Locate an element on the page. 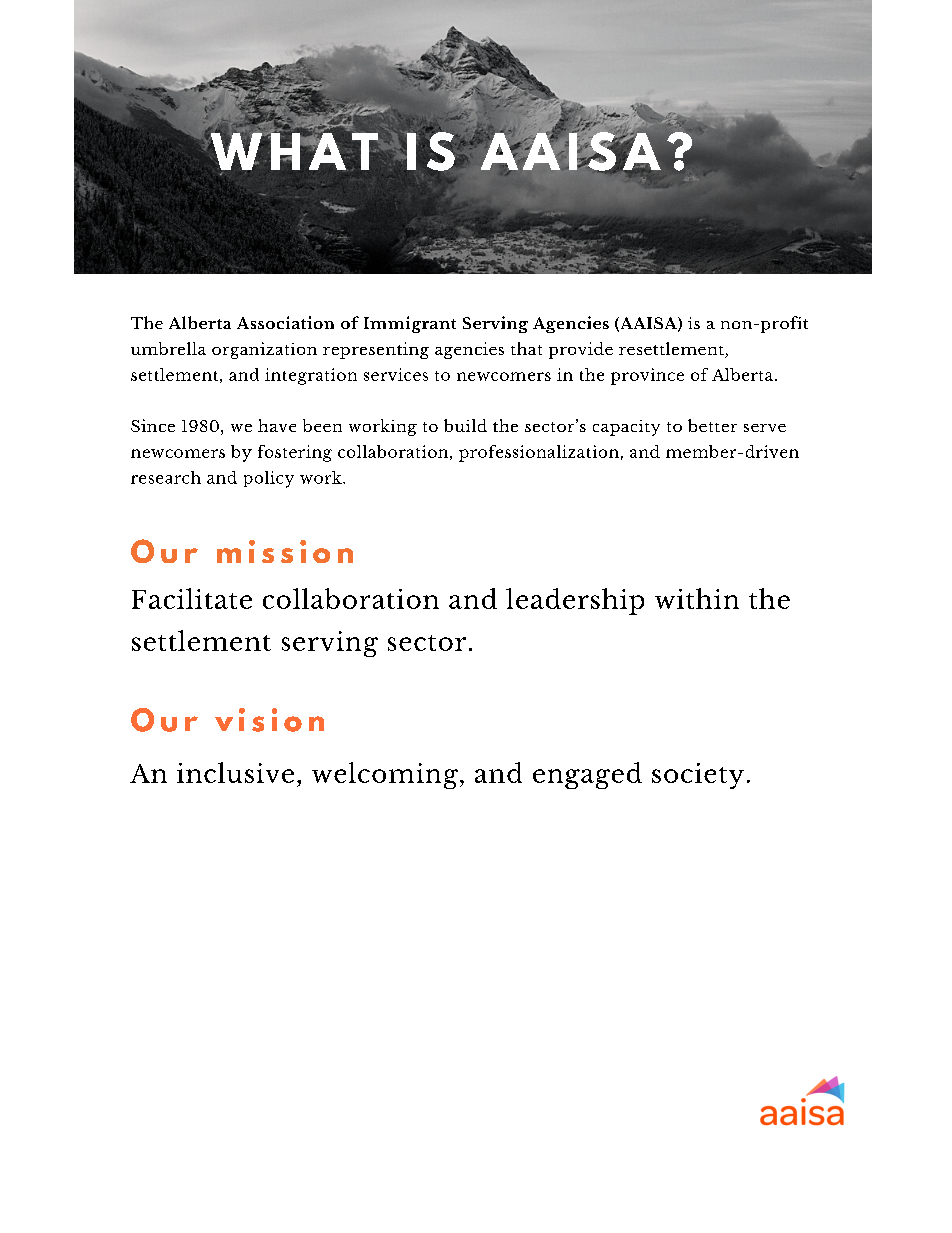 The height and width of the document is (1233, 952). Immigrant is located at coordinates (410, 324).
